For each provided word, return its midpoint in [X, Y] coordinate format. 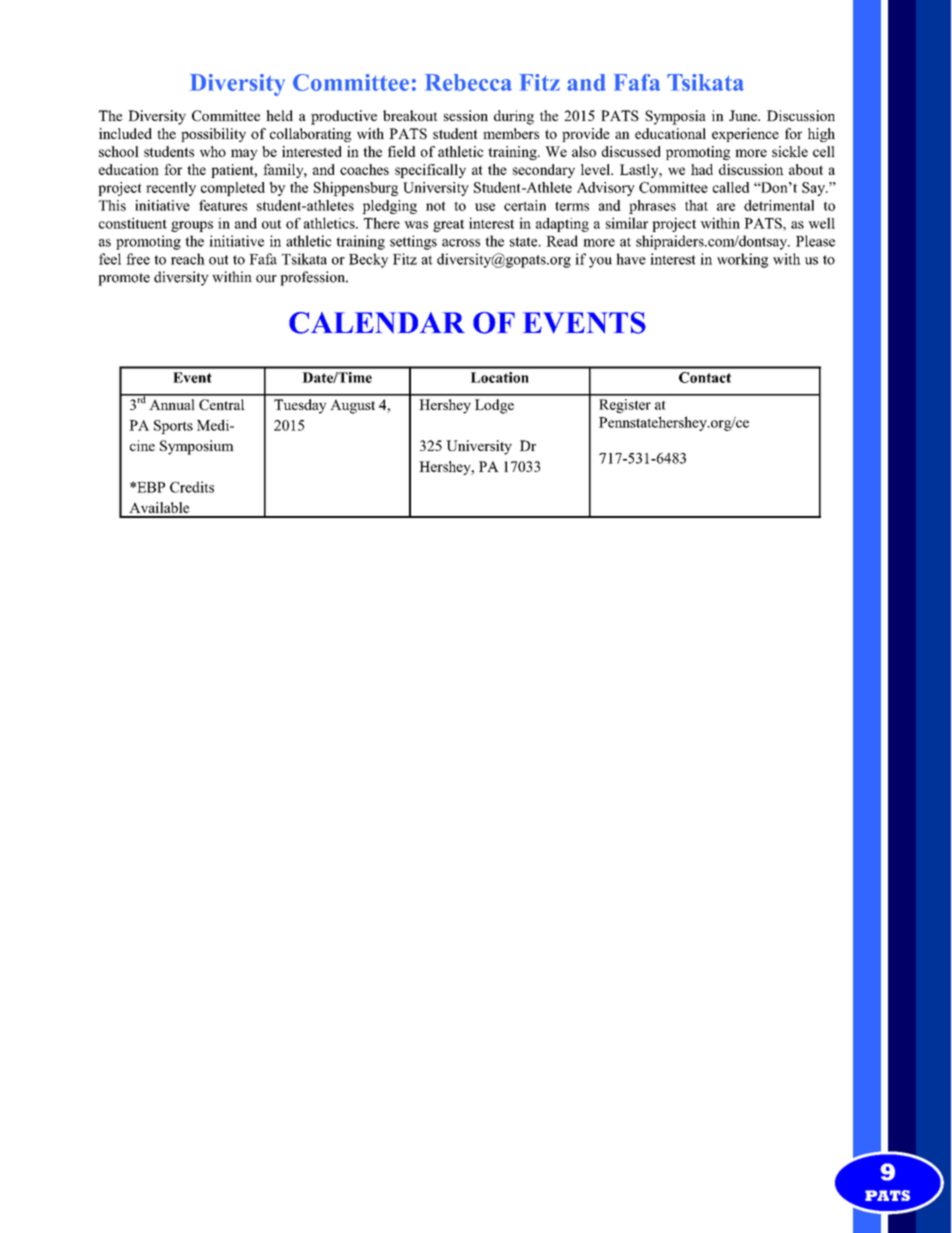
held [279, 115]
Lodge [494, 406]
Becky [368, 260]
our [266, 279]
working [742, 260]
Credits [192, 487]
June [744, 115]
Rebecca [468, 82]
